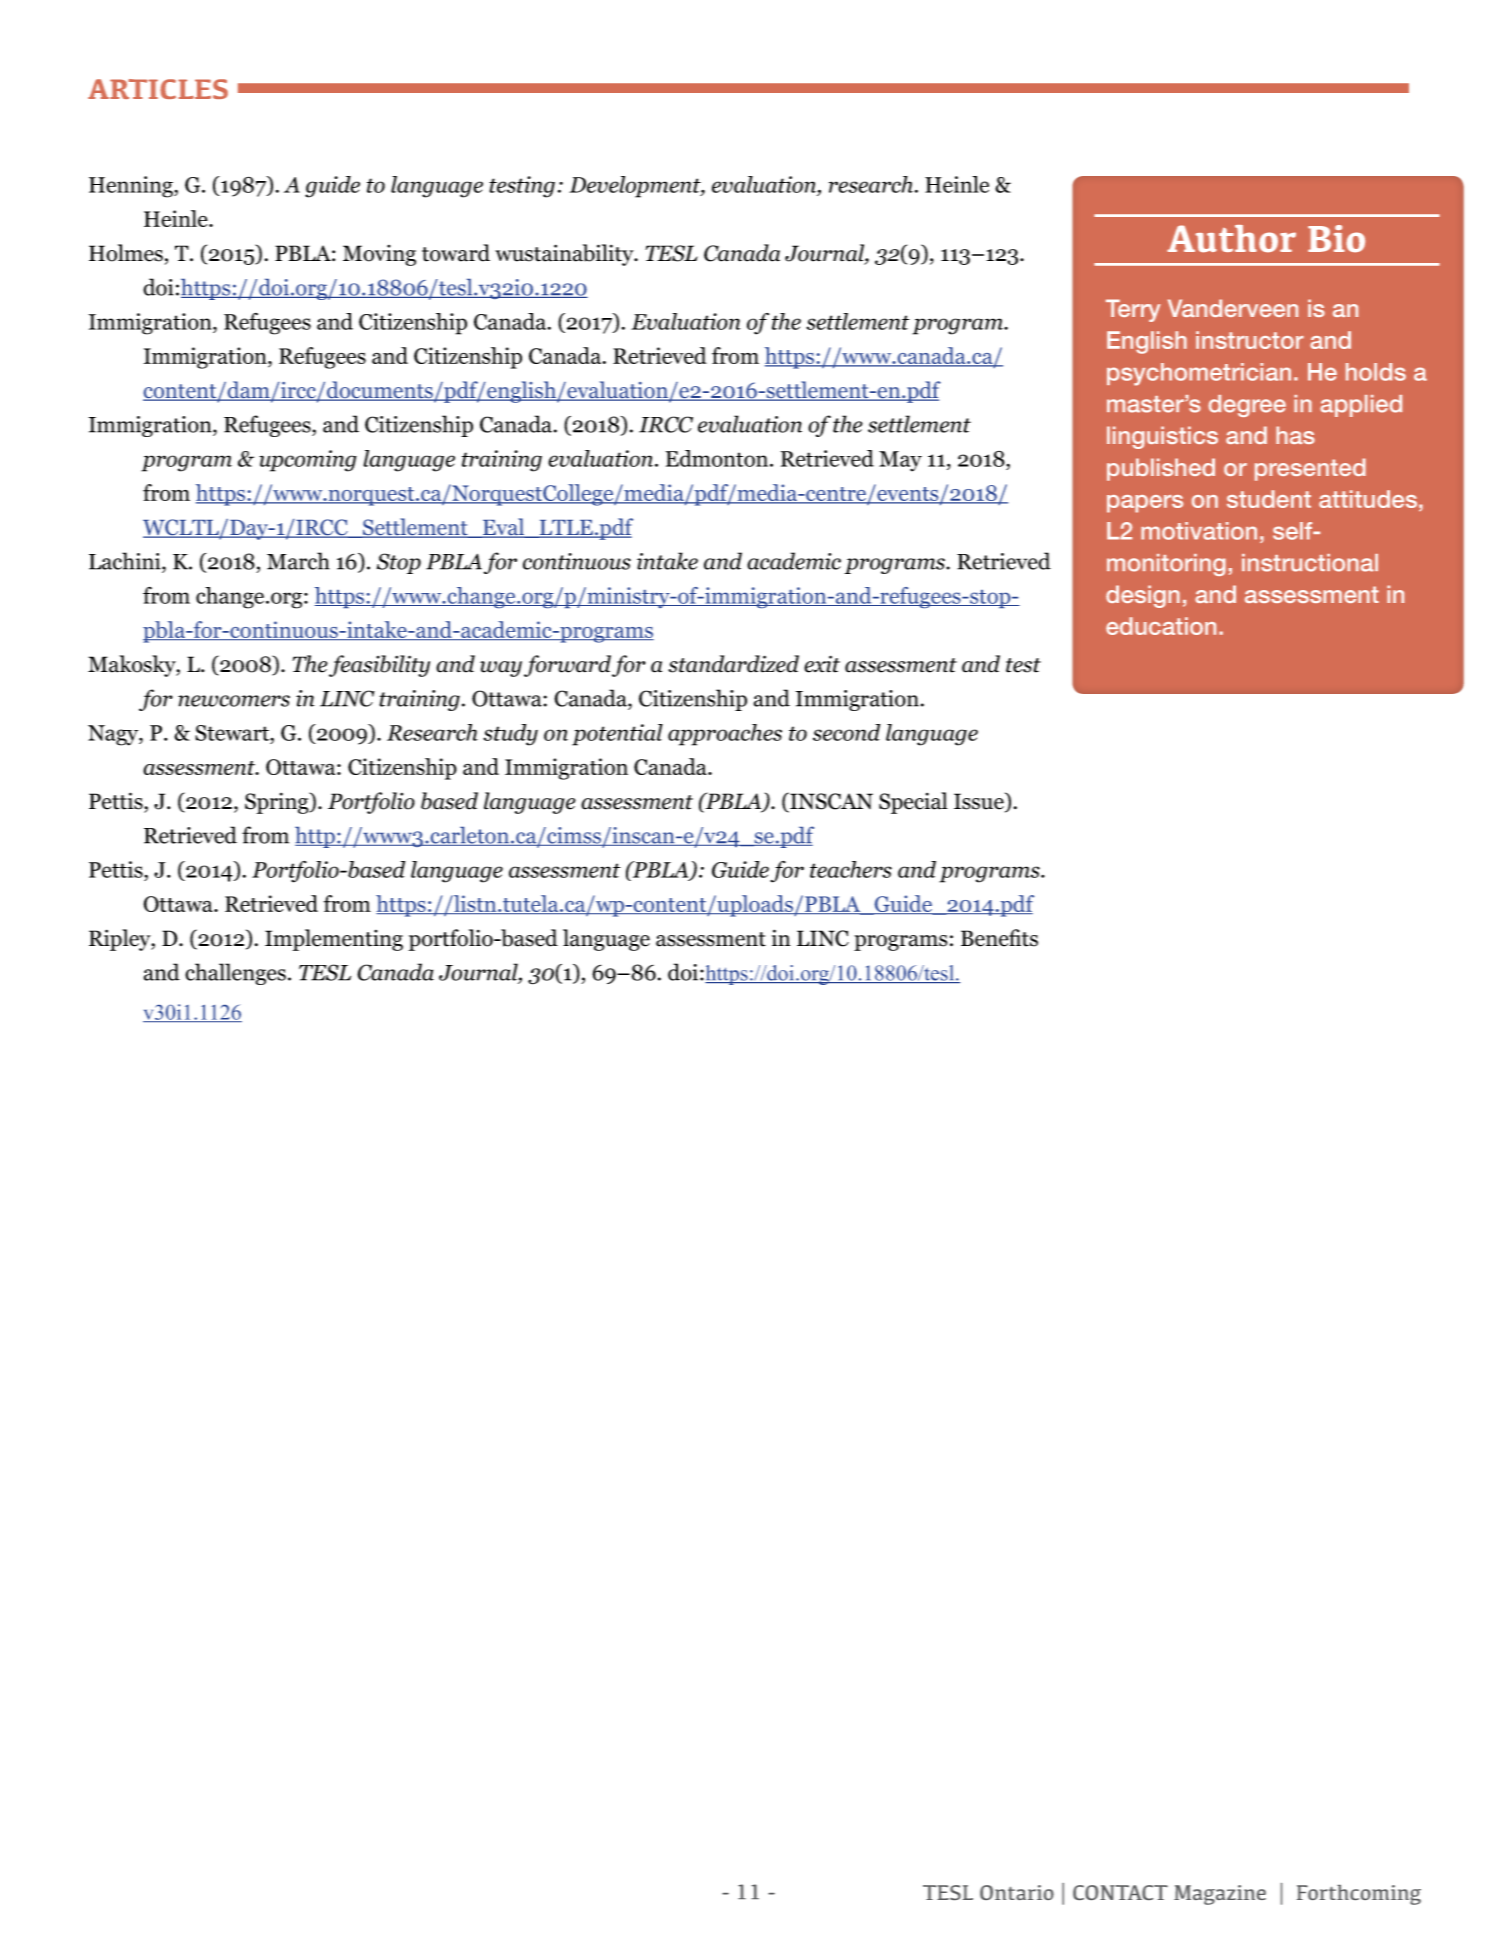 This screenshot has height=1937, width=1497. What do you see at coordinates (235, 974) in the screenshot?
I see `challenges` at bounding box center [235, 974].
